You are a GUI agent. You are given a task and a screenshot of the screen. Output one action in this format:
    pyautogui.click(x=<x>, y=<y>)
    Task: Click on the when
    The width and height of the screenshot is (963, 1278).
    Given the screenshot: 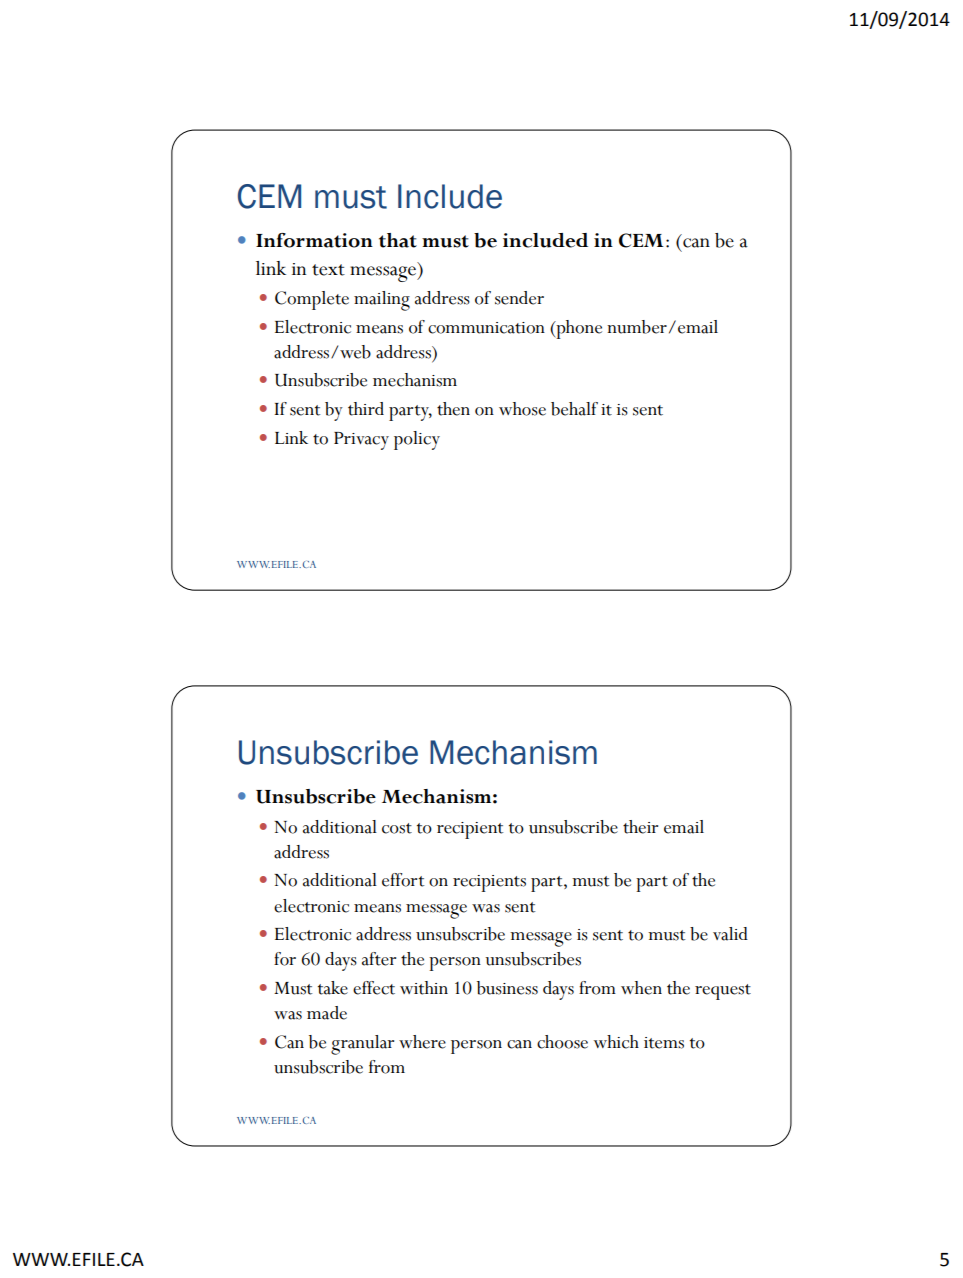 What is the action you would take?
    pyautogui.click(x=641, y=988)
